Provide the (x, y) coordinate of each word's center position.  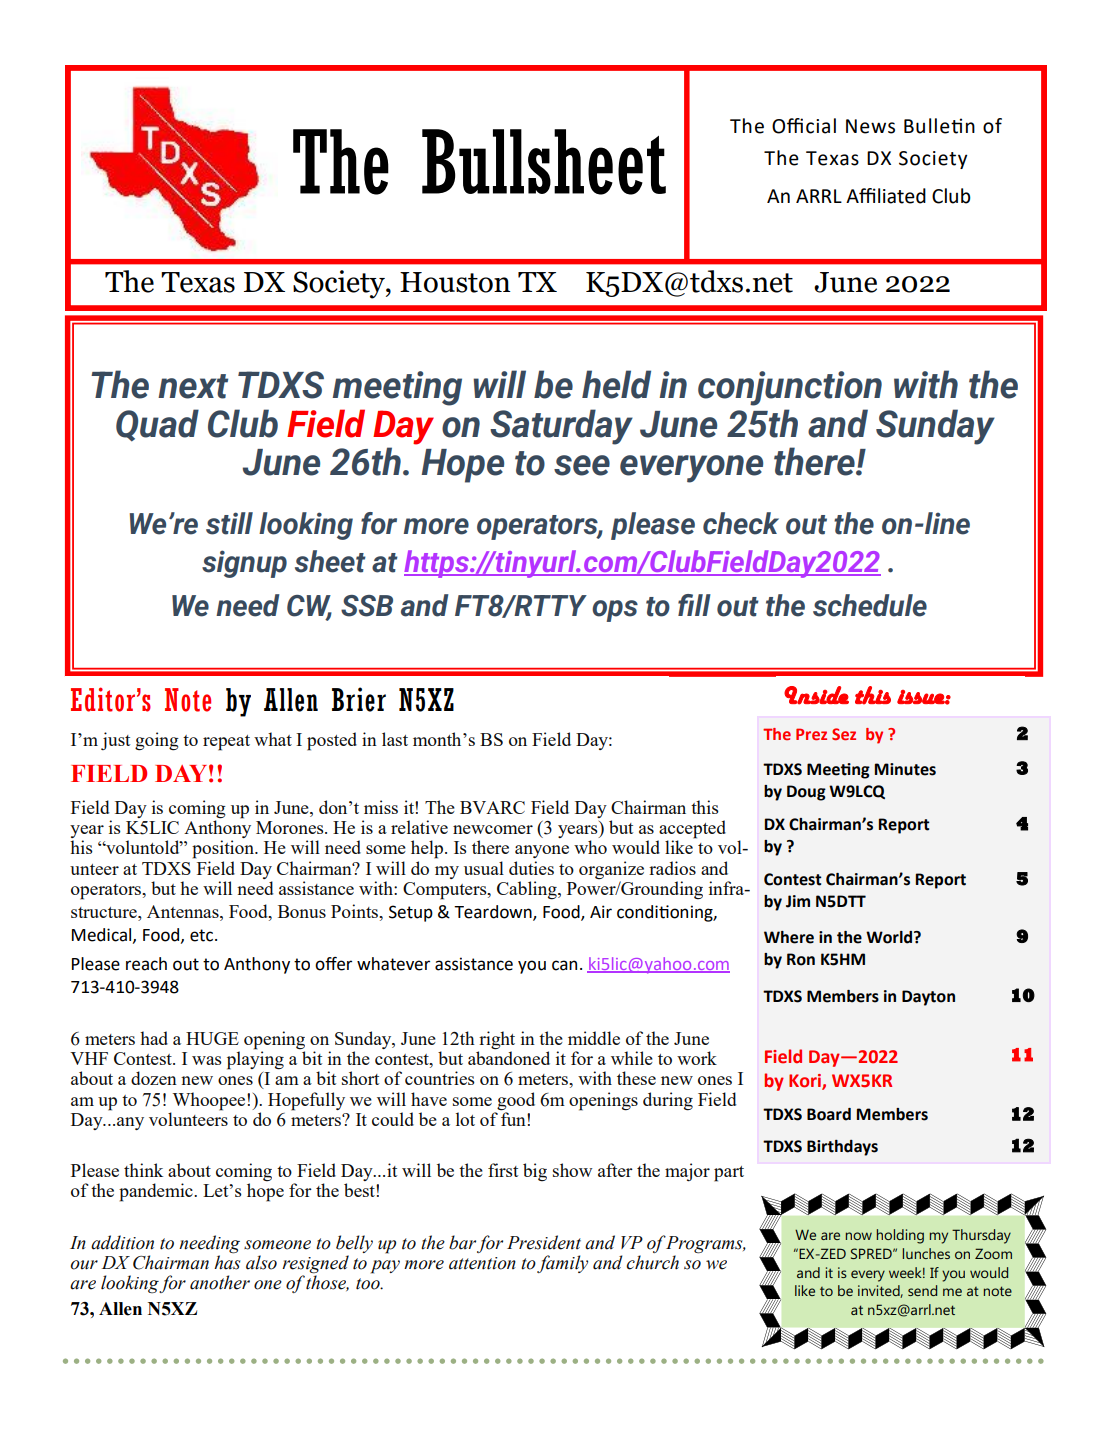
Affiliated (886, 196)
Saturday (561, 427)
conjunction (790, 388)
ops (615, 611)
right (496, 1041)
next (193, 386)
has (227, 1261)
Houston (455, 282)
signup (244, 564)
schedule (870, 605)
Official (804, 126)
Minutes (905, 769)
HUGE (212, 1038)
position (224, 849)
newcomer (493, 829)
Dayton (928, 998)
